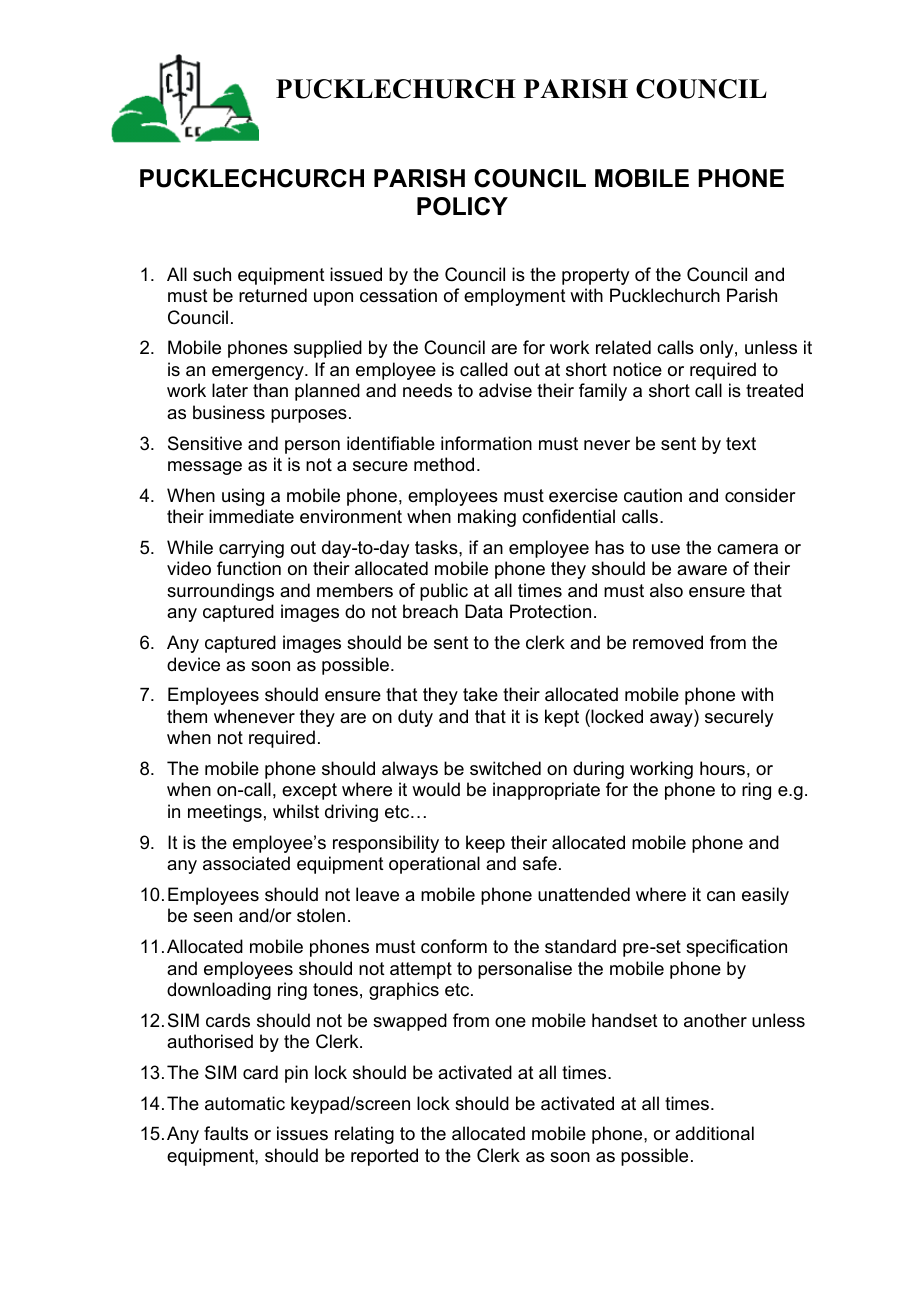 Image resolution: width=924 pixels, height=1308 pixels. Describe the element at coordinates (485, 844) in the screenshot. I see `keep` at that location.
